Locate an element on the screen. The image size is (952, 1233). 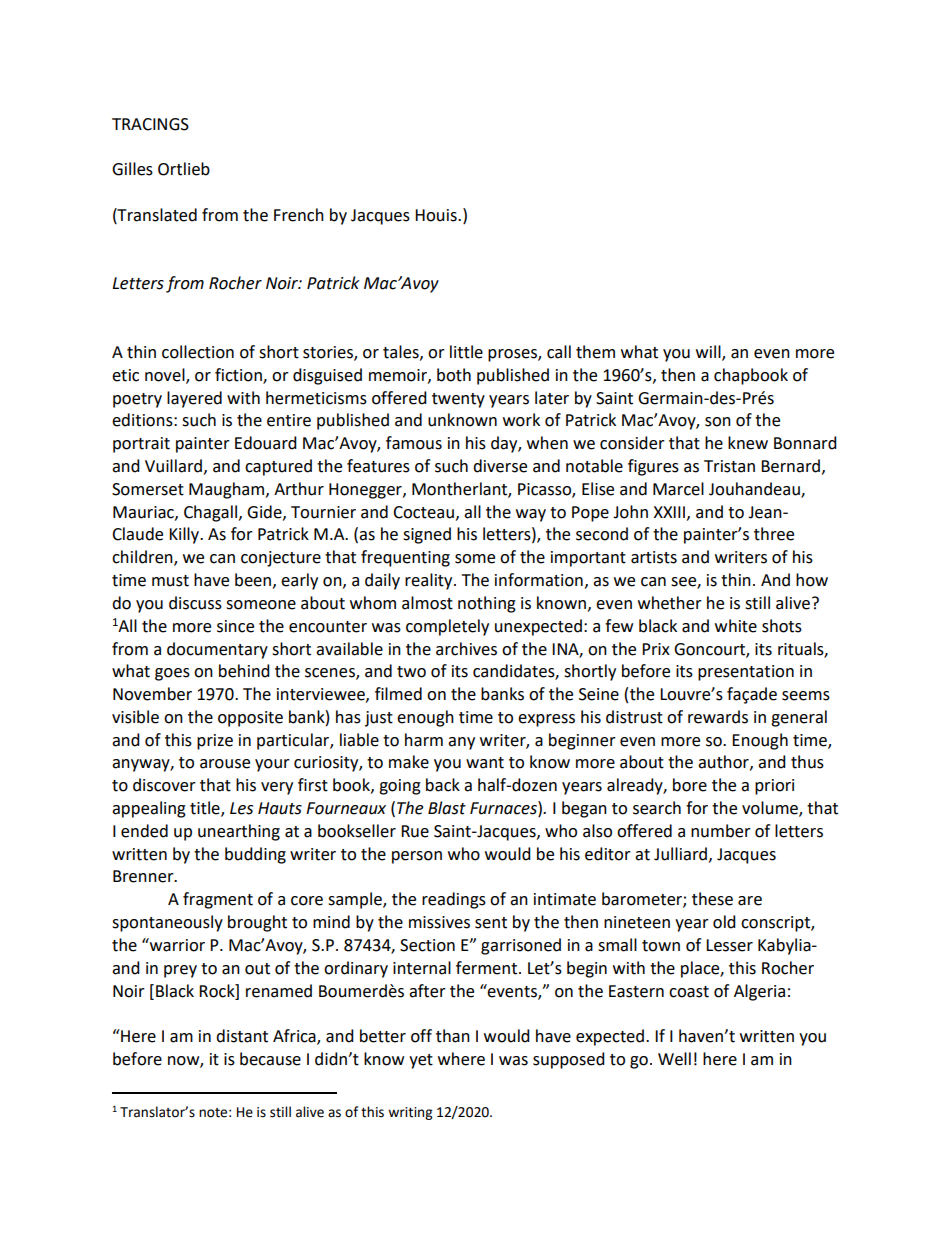
signed is located at coordinates (427, 535).
